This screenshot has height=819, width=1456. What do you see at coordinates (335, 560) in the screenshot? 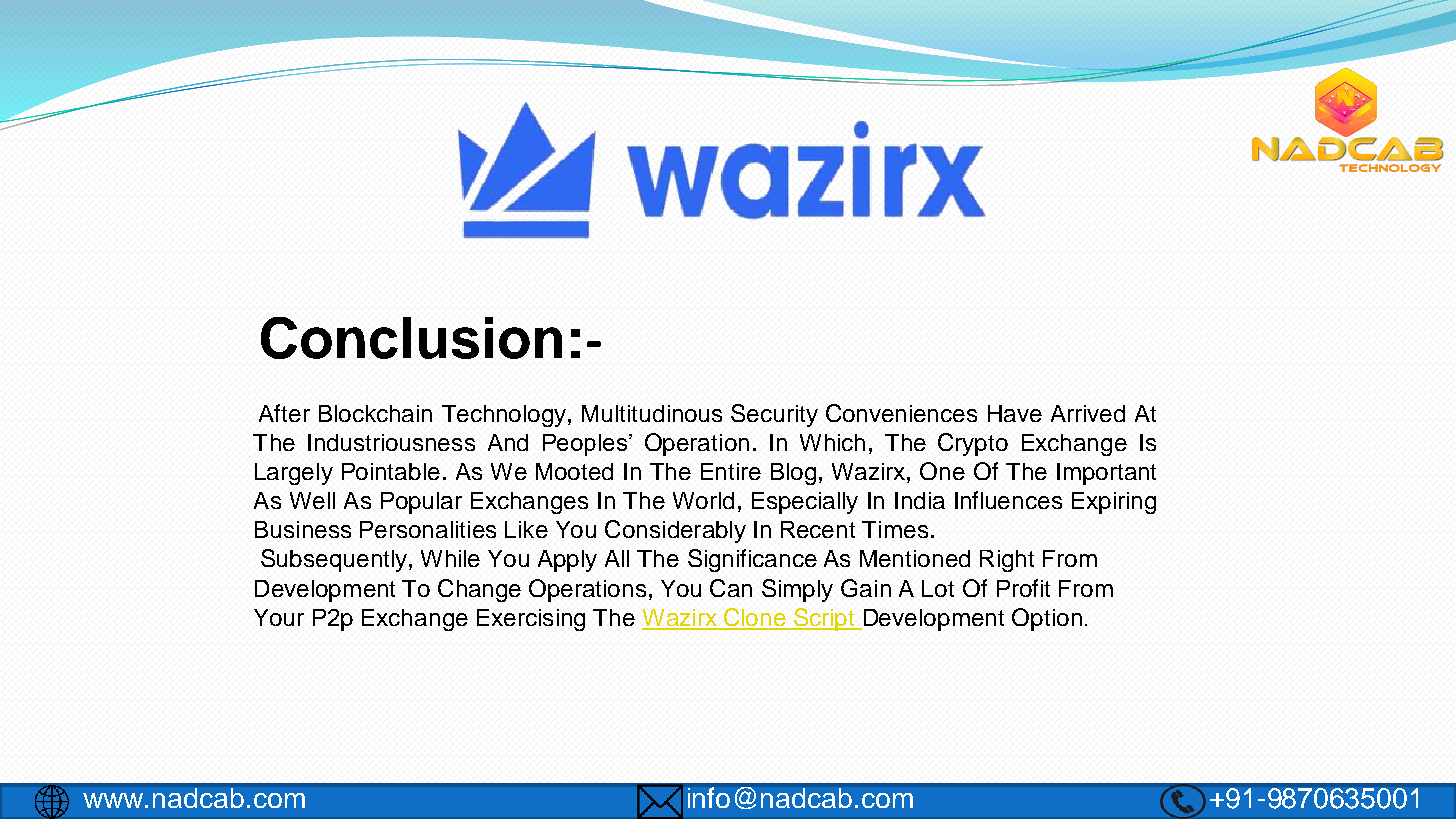
I see `Subsequently` at bounding box center [335, 560].
